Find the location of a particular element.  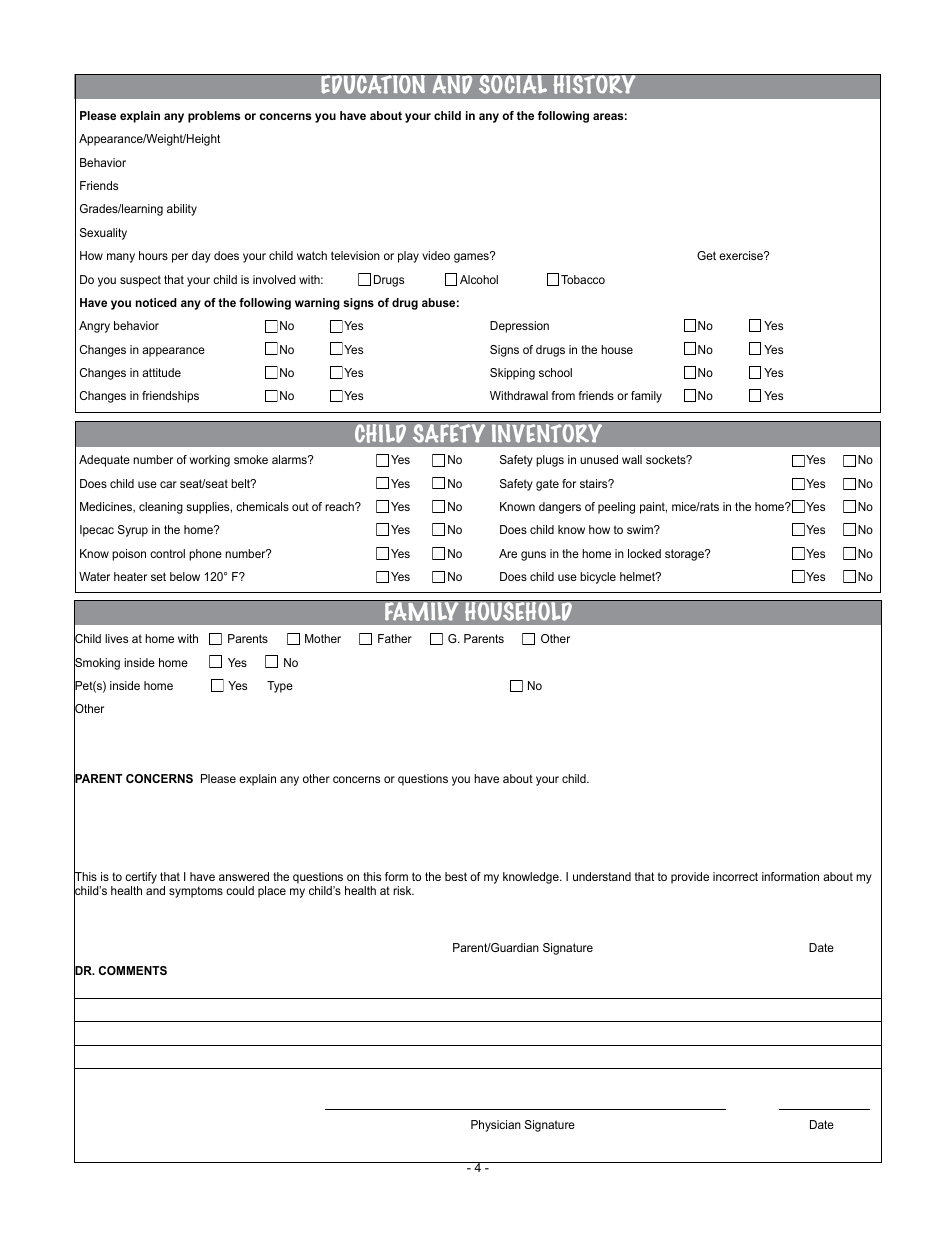

problems is located at coordinates (214, 117).
